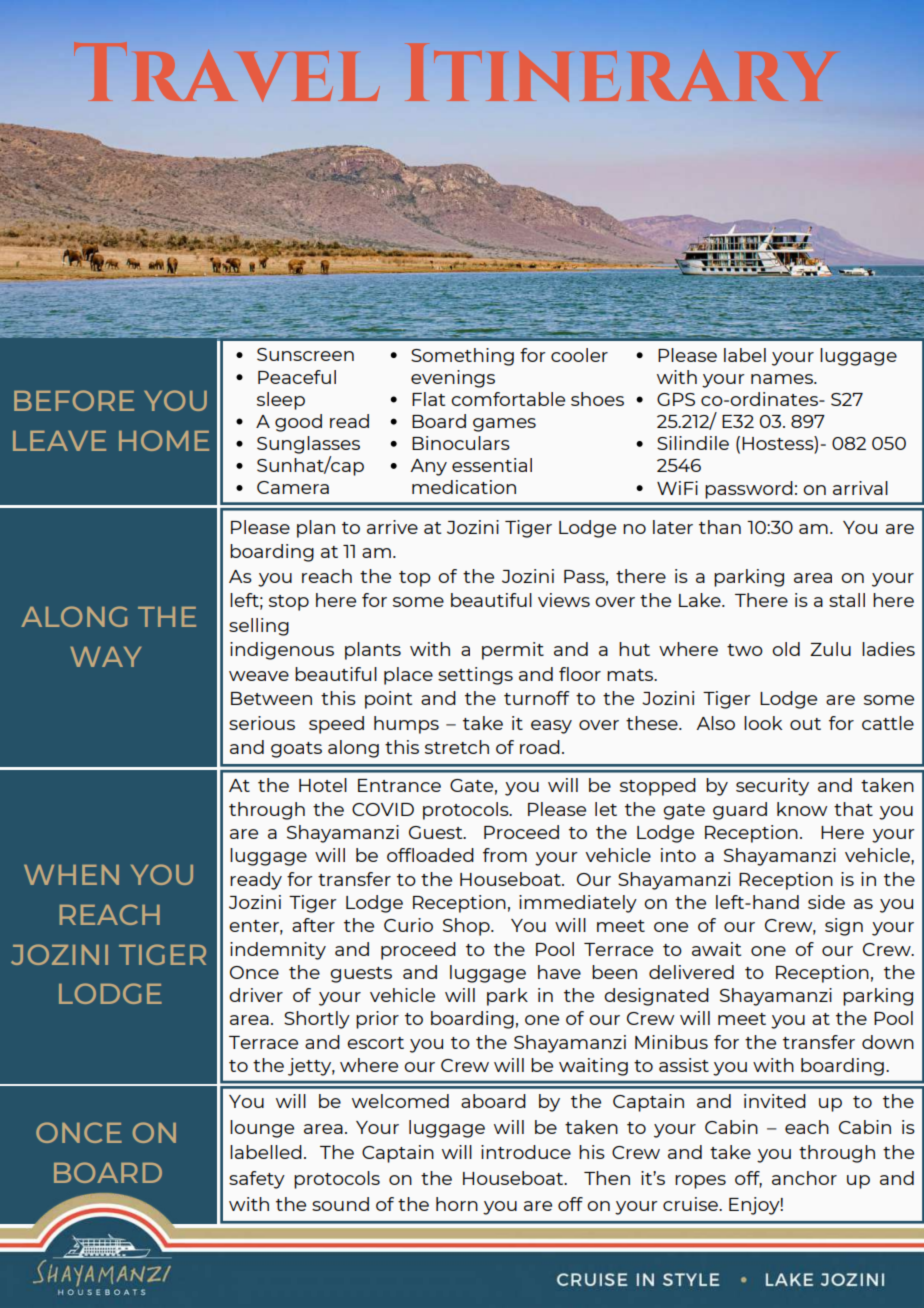 The width and height of the page is (924, 1308). I want to click on WAY, so click(105, 657).
